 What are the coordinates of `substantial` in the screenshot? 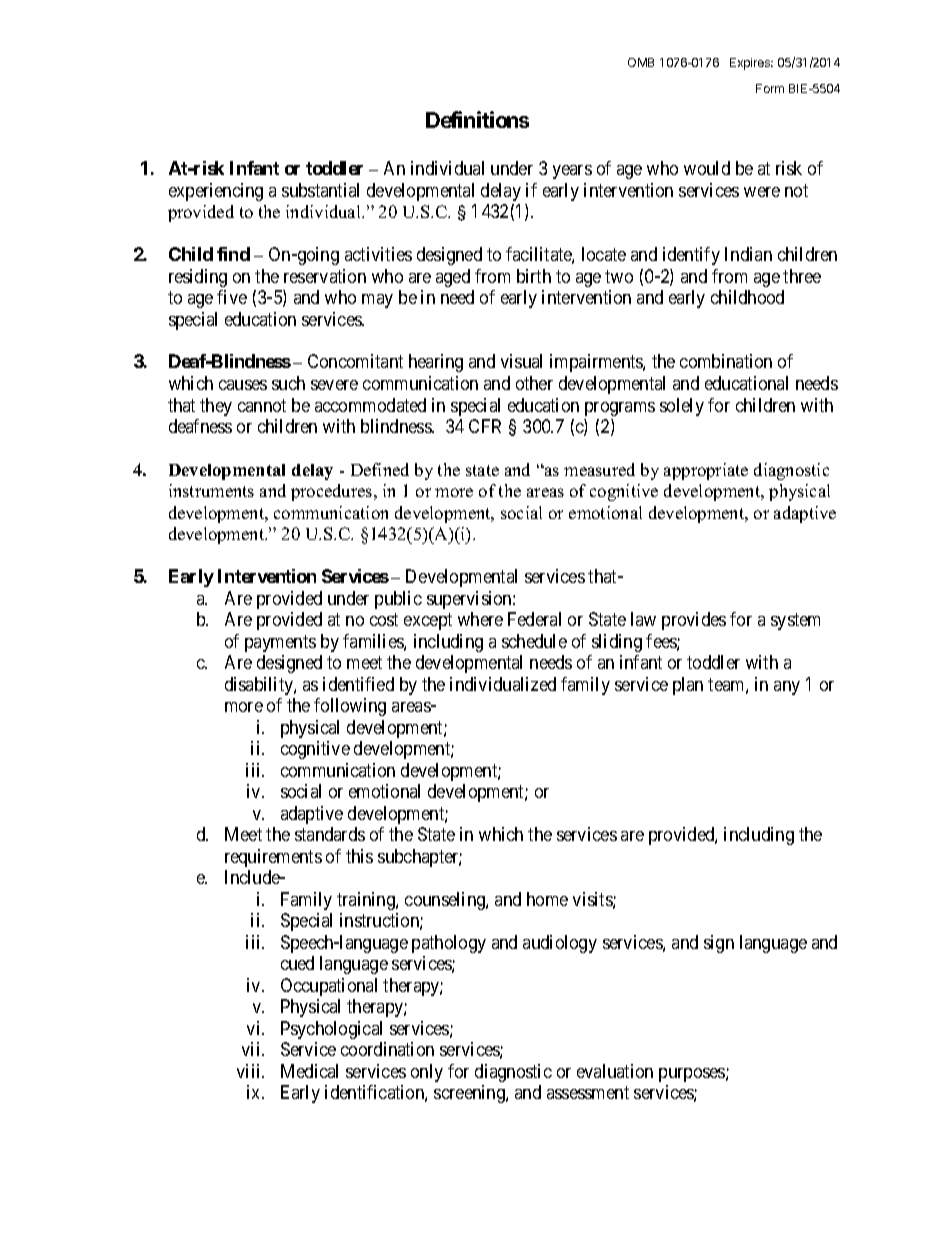 It's located at (320, 190).
